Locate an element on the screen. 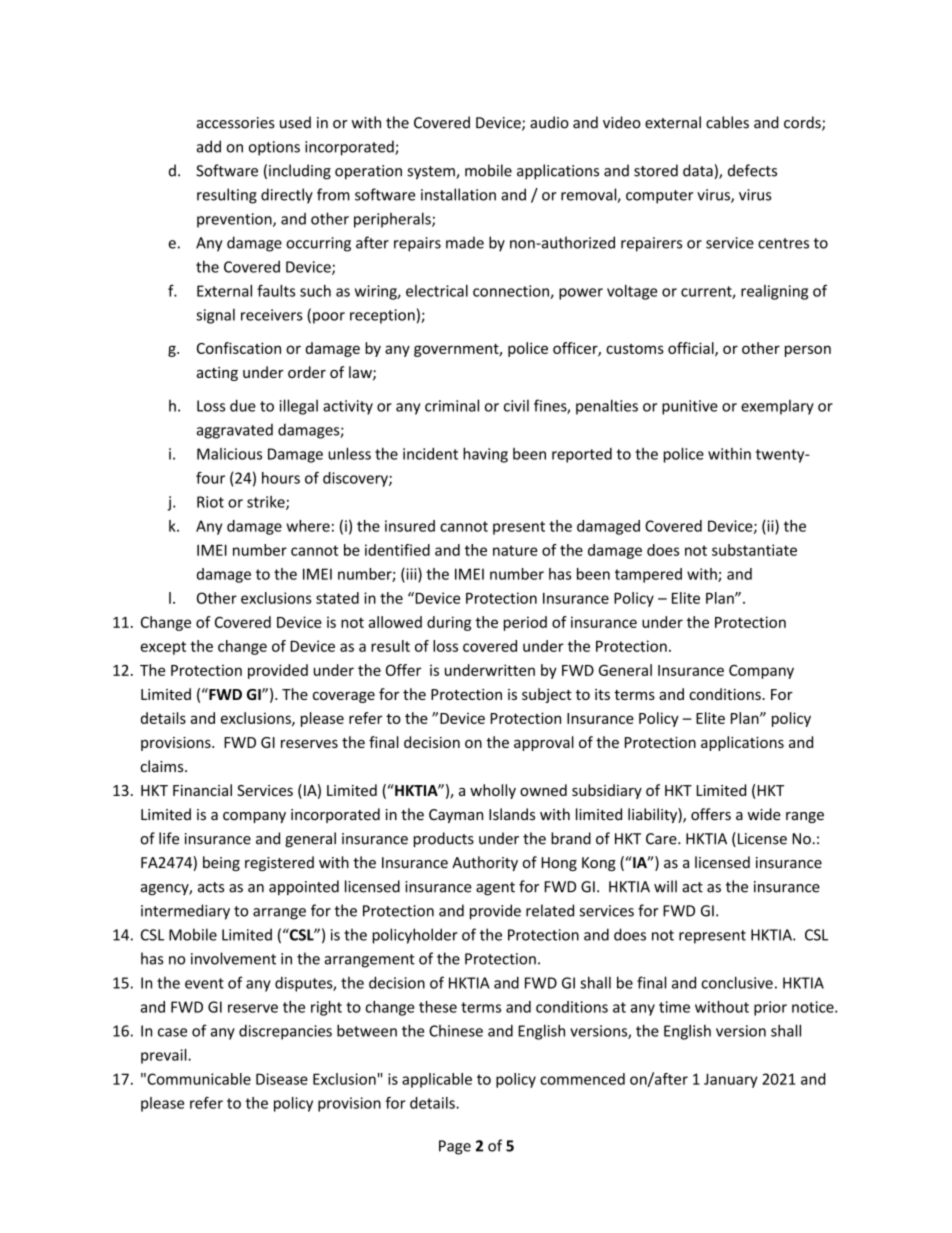  will is located at coordinates (665, 886).
